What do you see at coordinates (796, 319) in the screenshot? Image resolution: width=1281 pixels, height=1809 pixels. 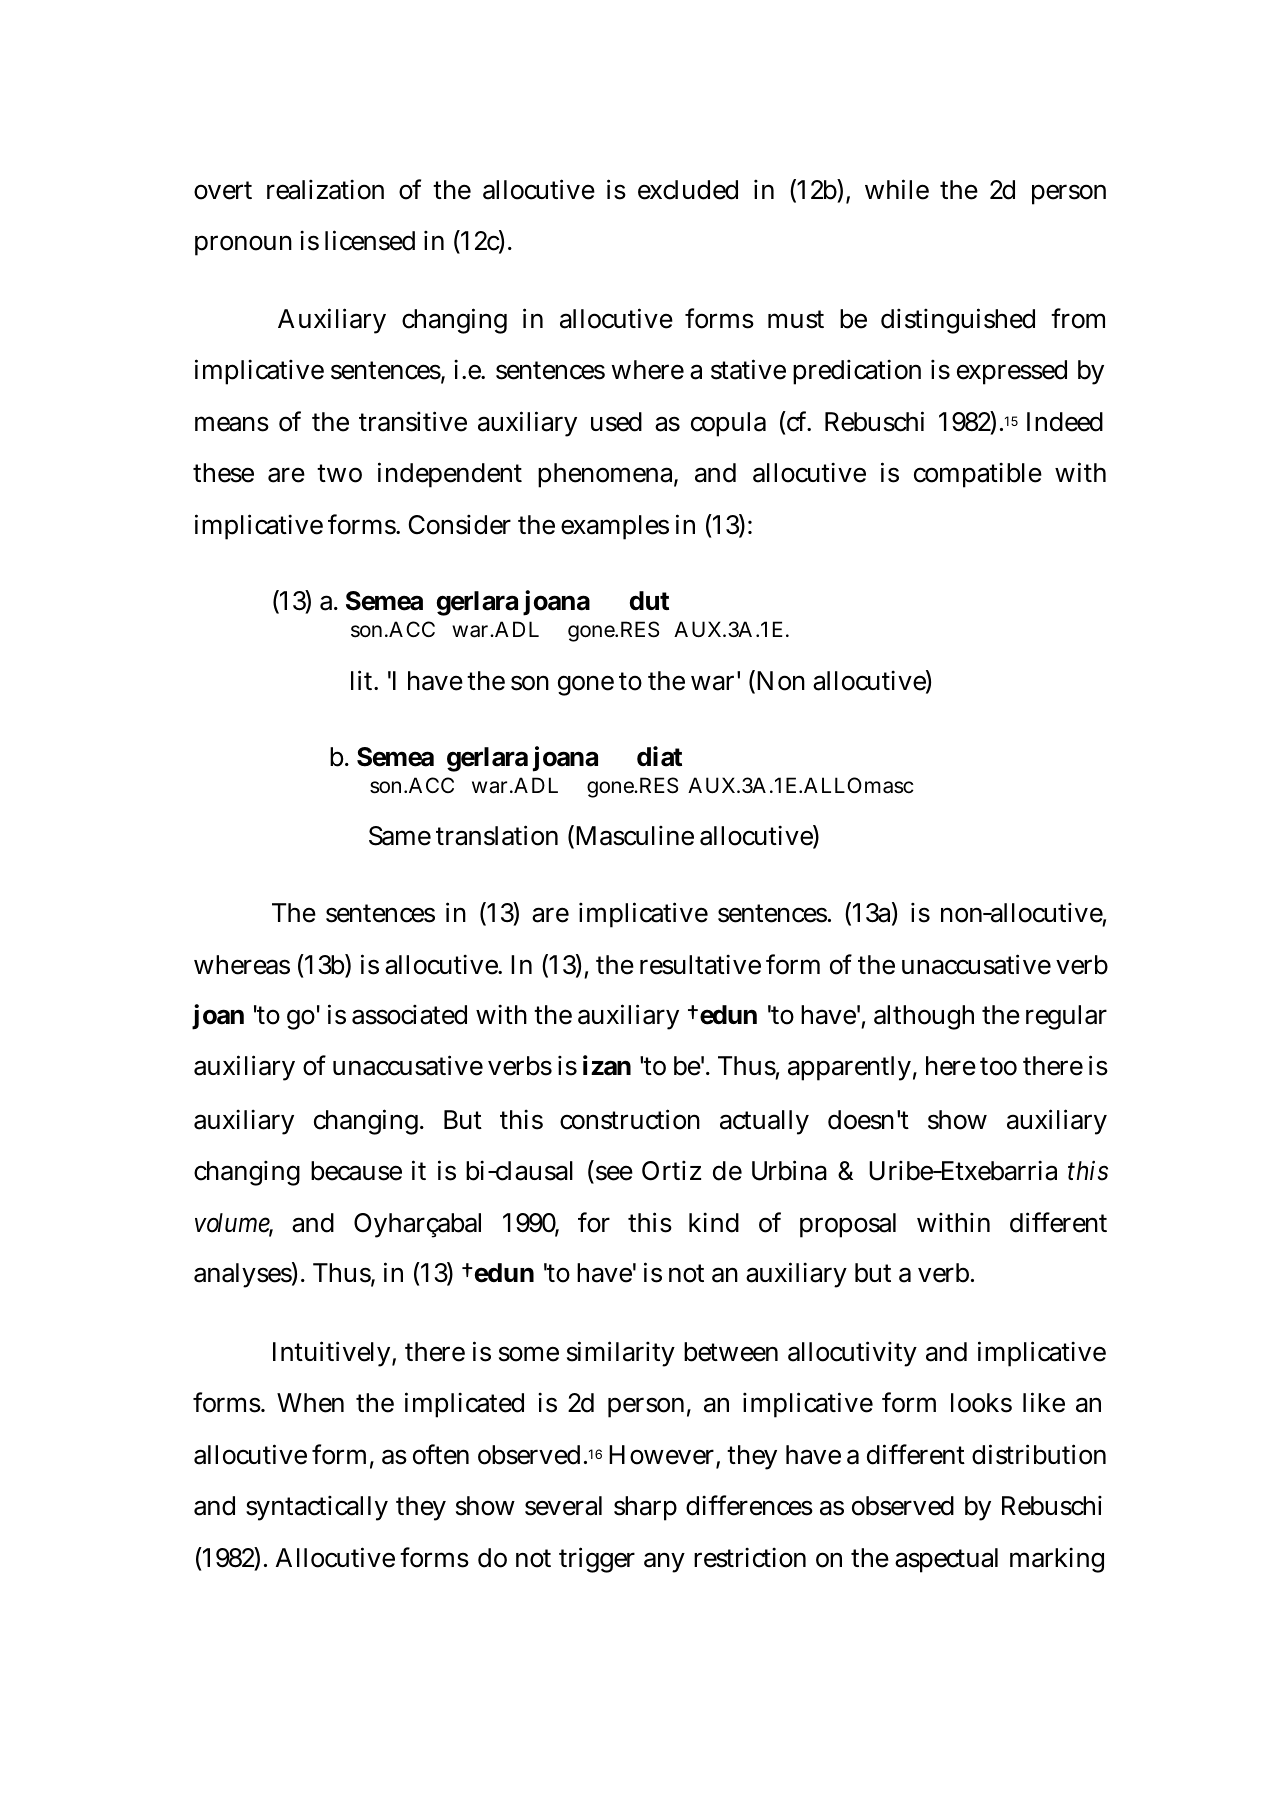 I see `must` at bounding box center [796, 319].
